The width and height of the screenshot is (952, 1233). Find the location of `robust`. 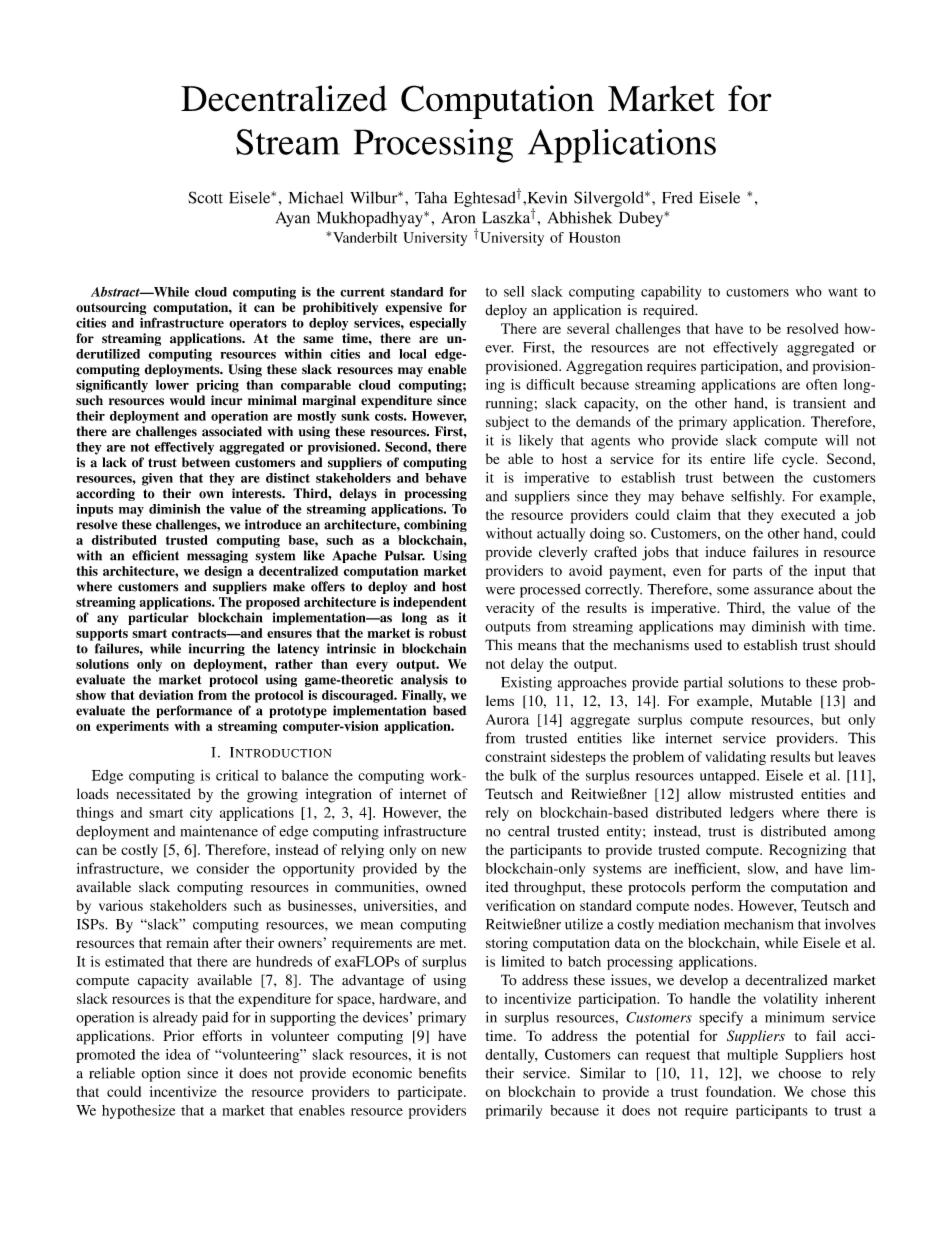

robust is located at coordinates (448, 633).
